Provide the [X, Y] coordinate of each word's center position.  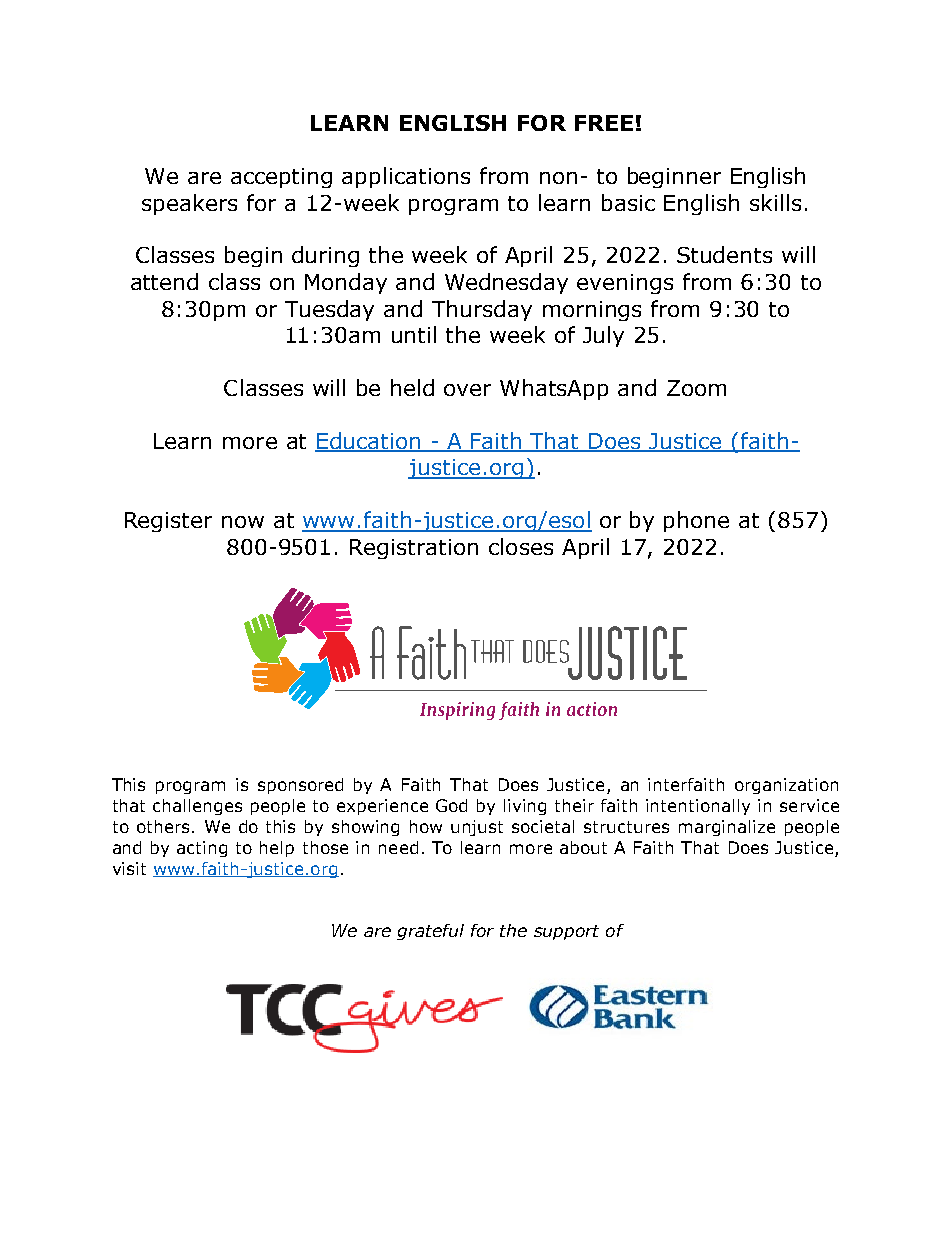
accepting [281, 178]
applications [406, 177]
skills [775, 202]
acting [202, 849]
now [243, 522]
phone [696, 521]
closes [521, 546]
